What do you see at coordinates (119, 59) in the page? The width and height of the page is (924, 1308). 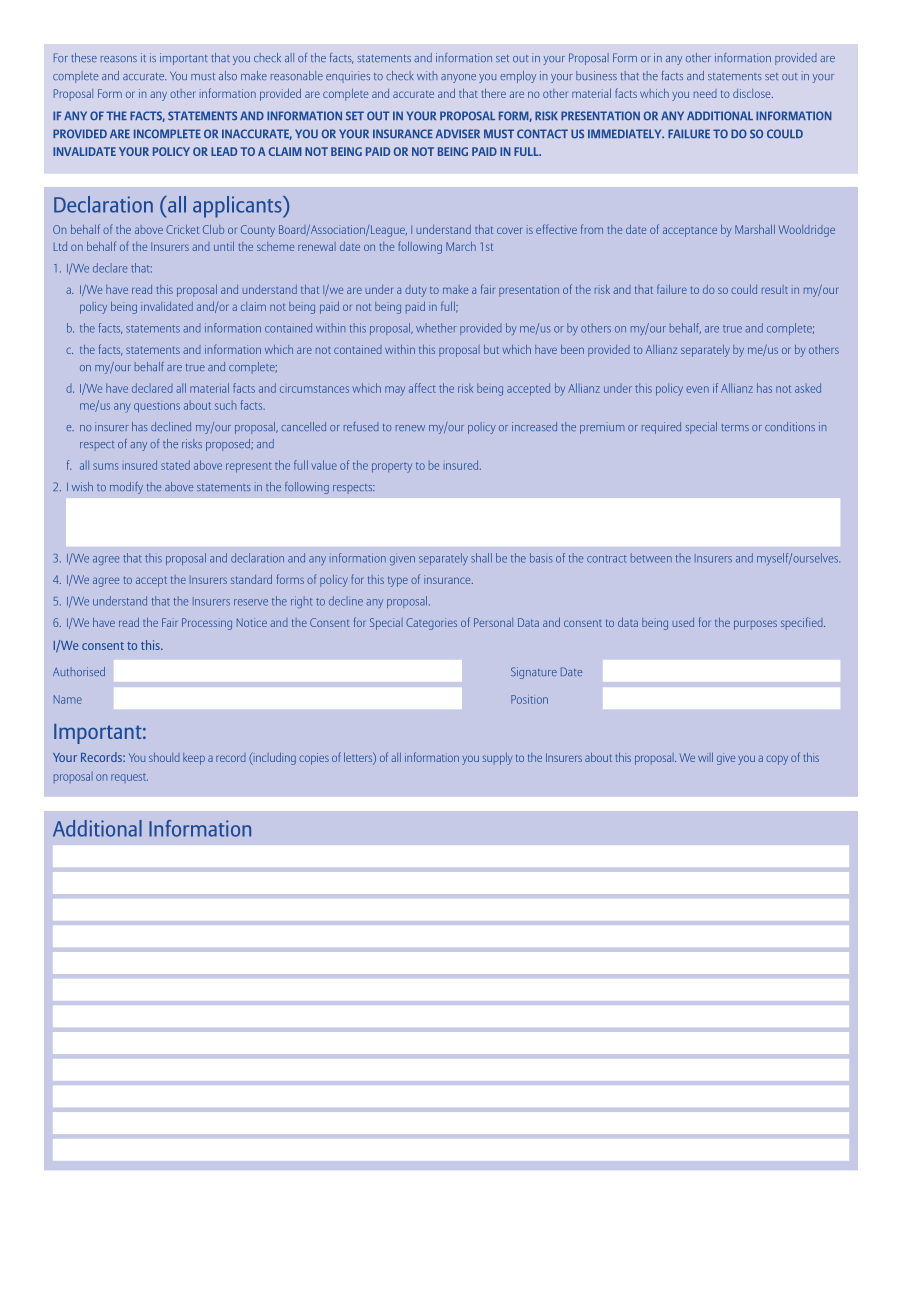 I see `reasons` at bounding box center [119, 59].
